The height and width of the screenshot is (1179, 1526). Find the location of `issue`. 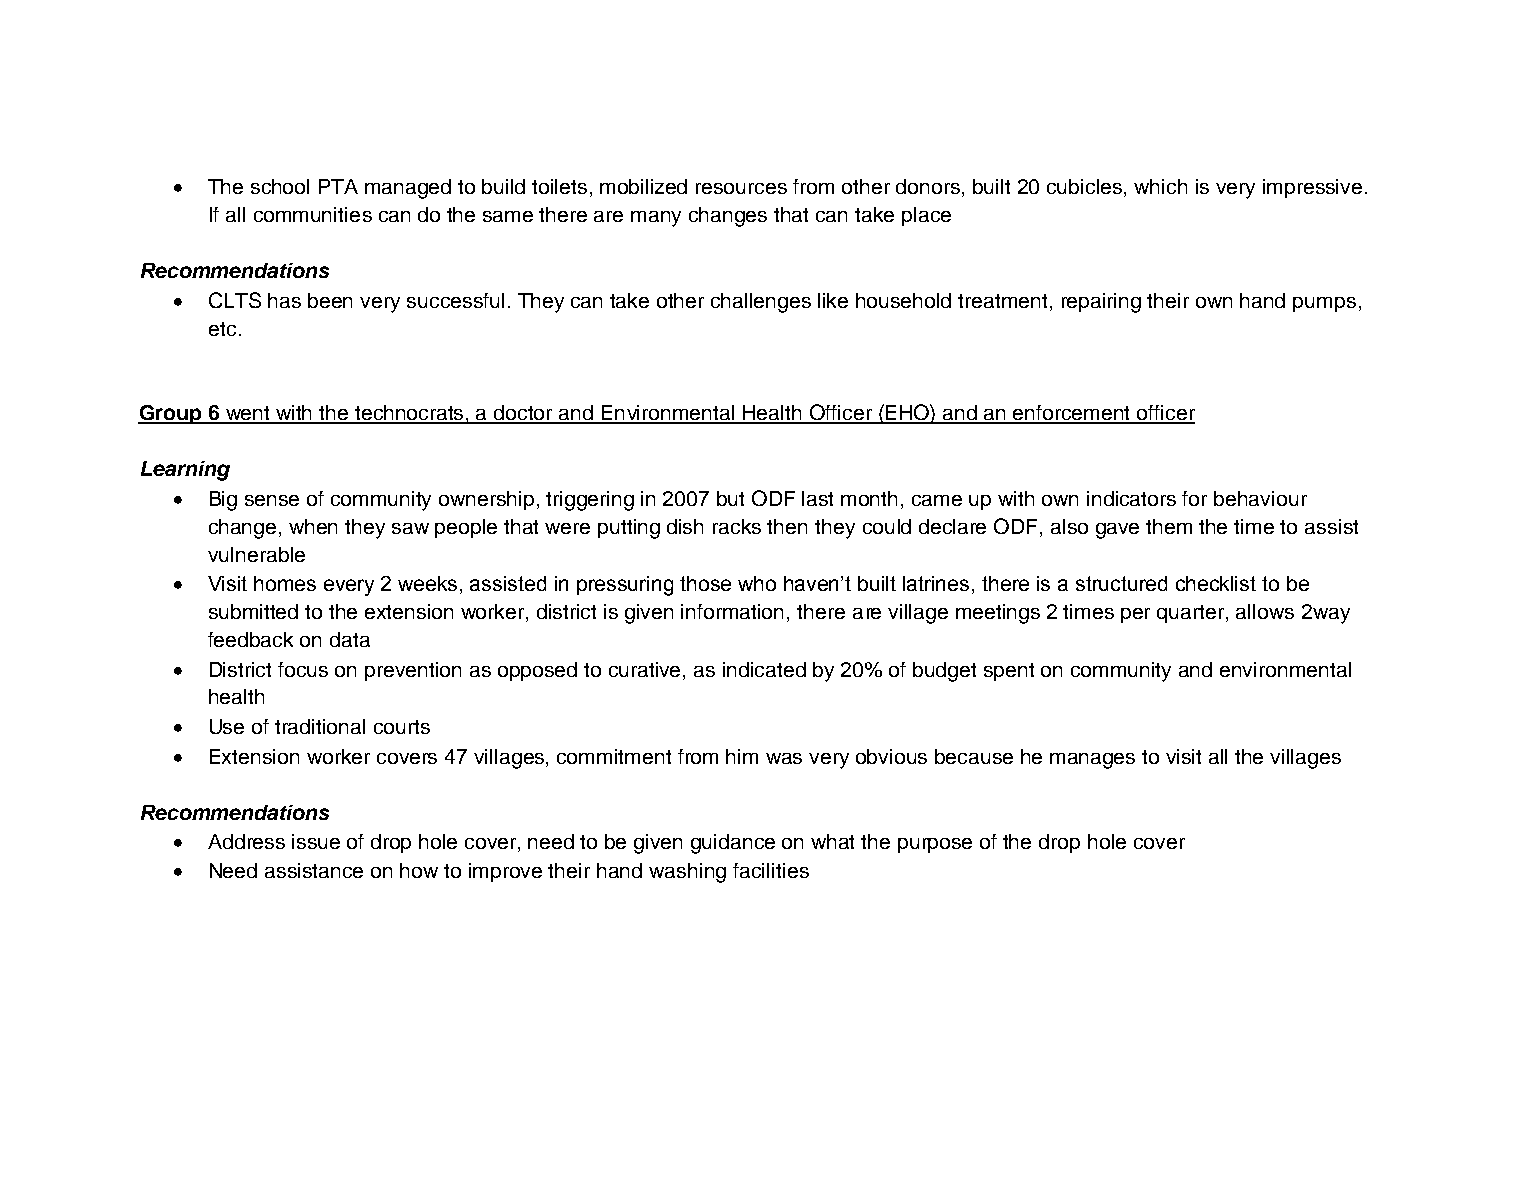

issue is located at coordinates (316, 841).
